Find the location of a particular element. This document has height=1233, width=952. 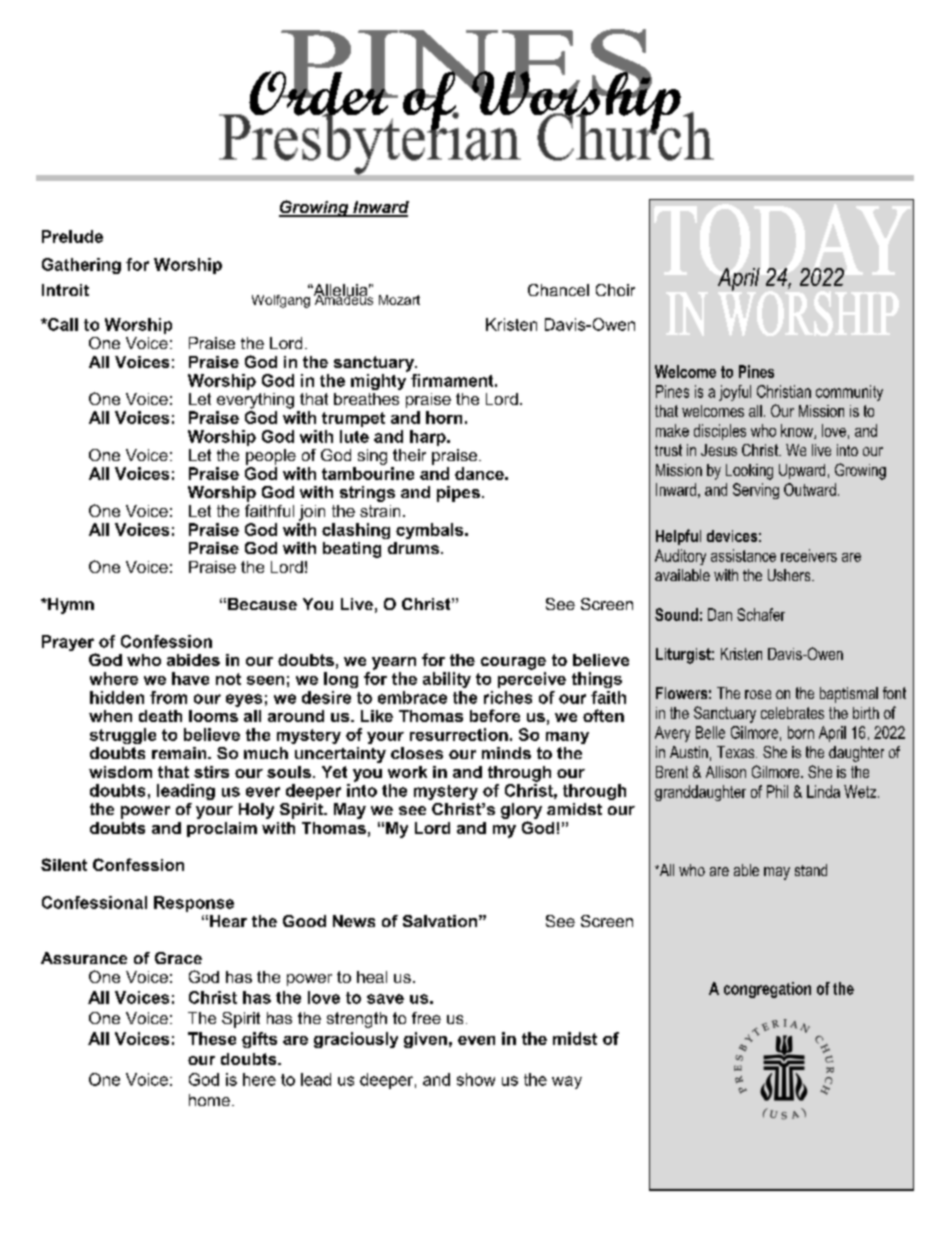

Order is located at coordinates (319, 93).
